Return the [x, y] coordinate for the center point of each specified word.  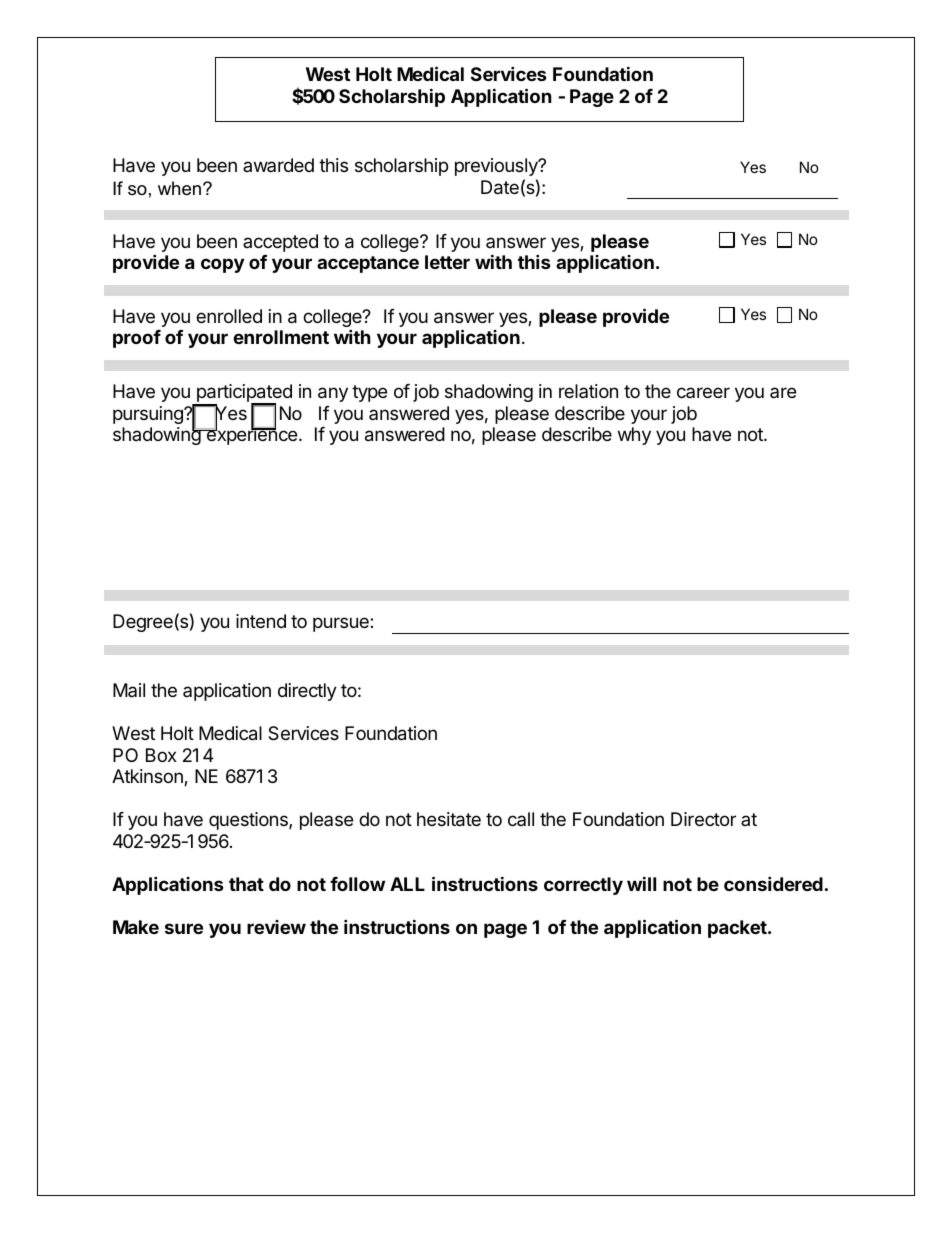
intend [261, 621]
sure [184, 928]
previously [497, 167]
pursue [342, 624]
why [634, 436]
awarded [278, 165]
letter [447, 262]
